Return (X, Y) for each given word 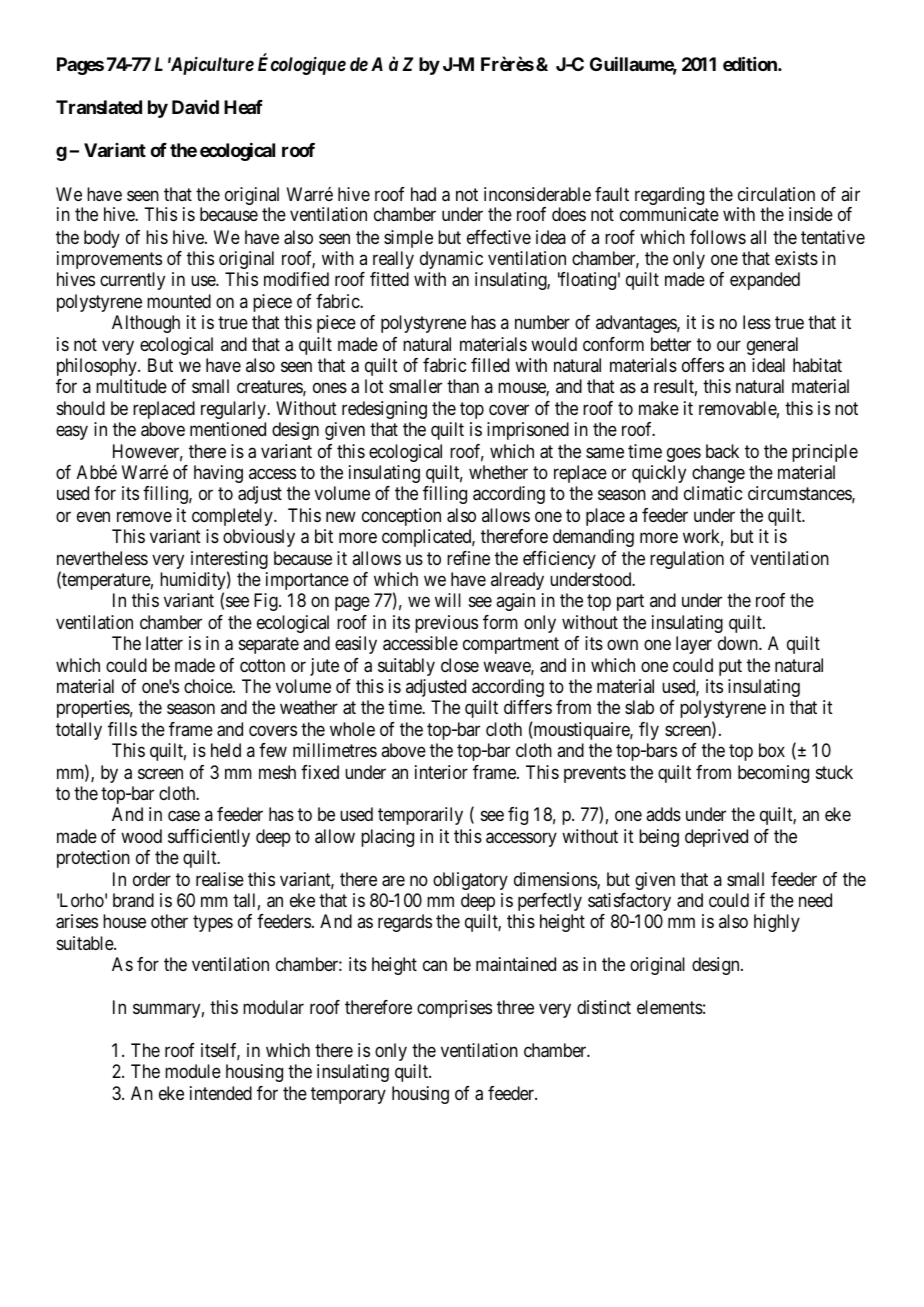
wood (141, 836)
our (729, 345)
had (423, 194)
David (195, 107)
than (463, 386)
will (448, 600)
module (193, 1071)
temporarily (420, 816)
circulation (776, 194)
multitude (131, 386)
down (739, 643)
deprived (716, 838)
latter (164, 643)
